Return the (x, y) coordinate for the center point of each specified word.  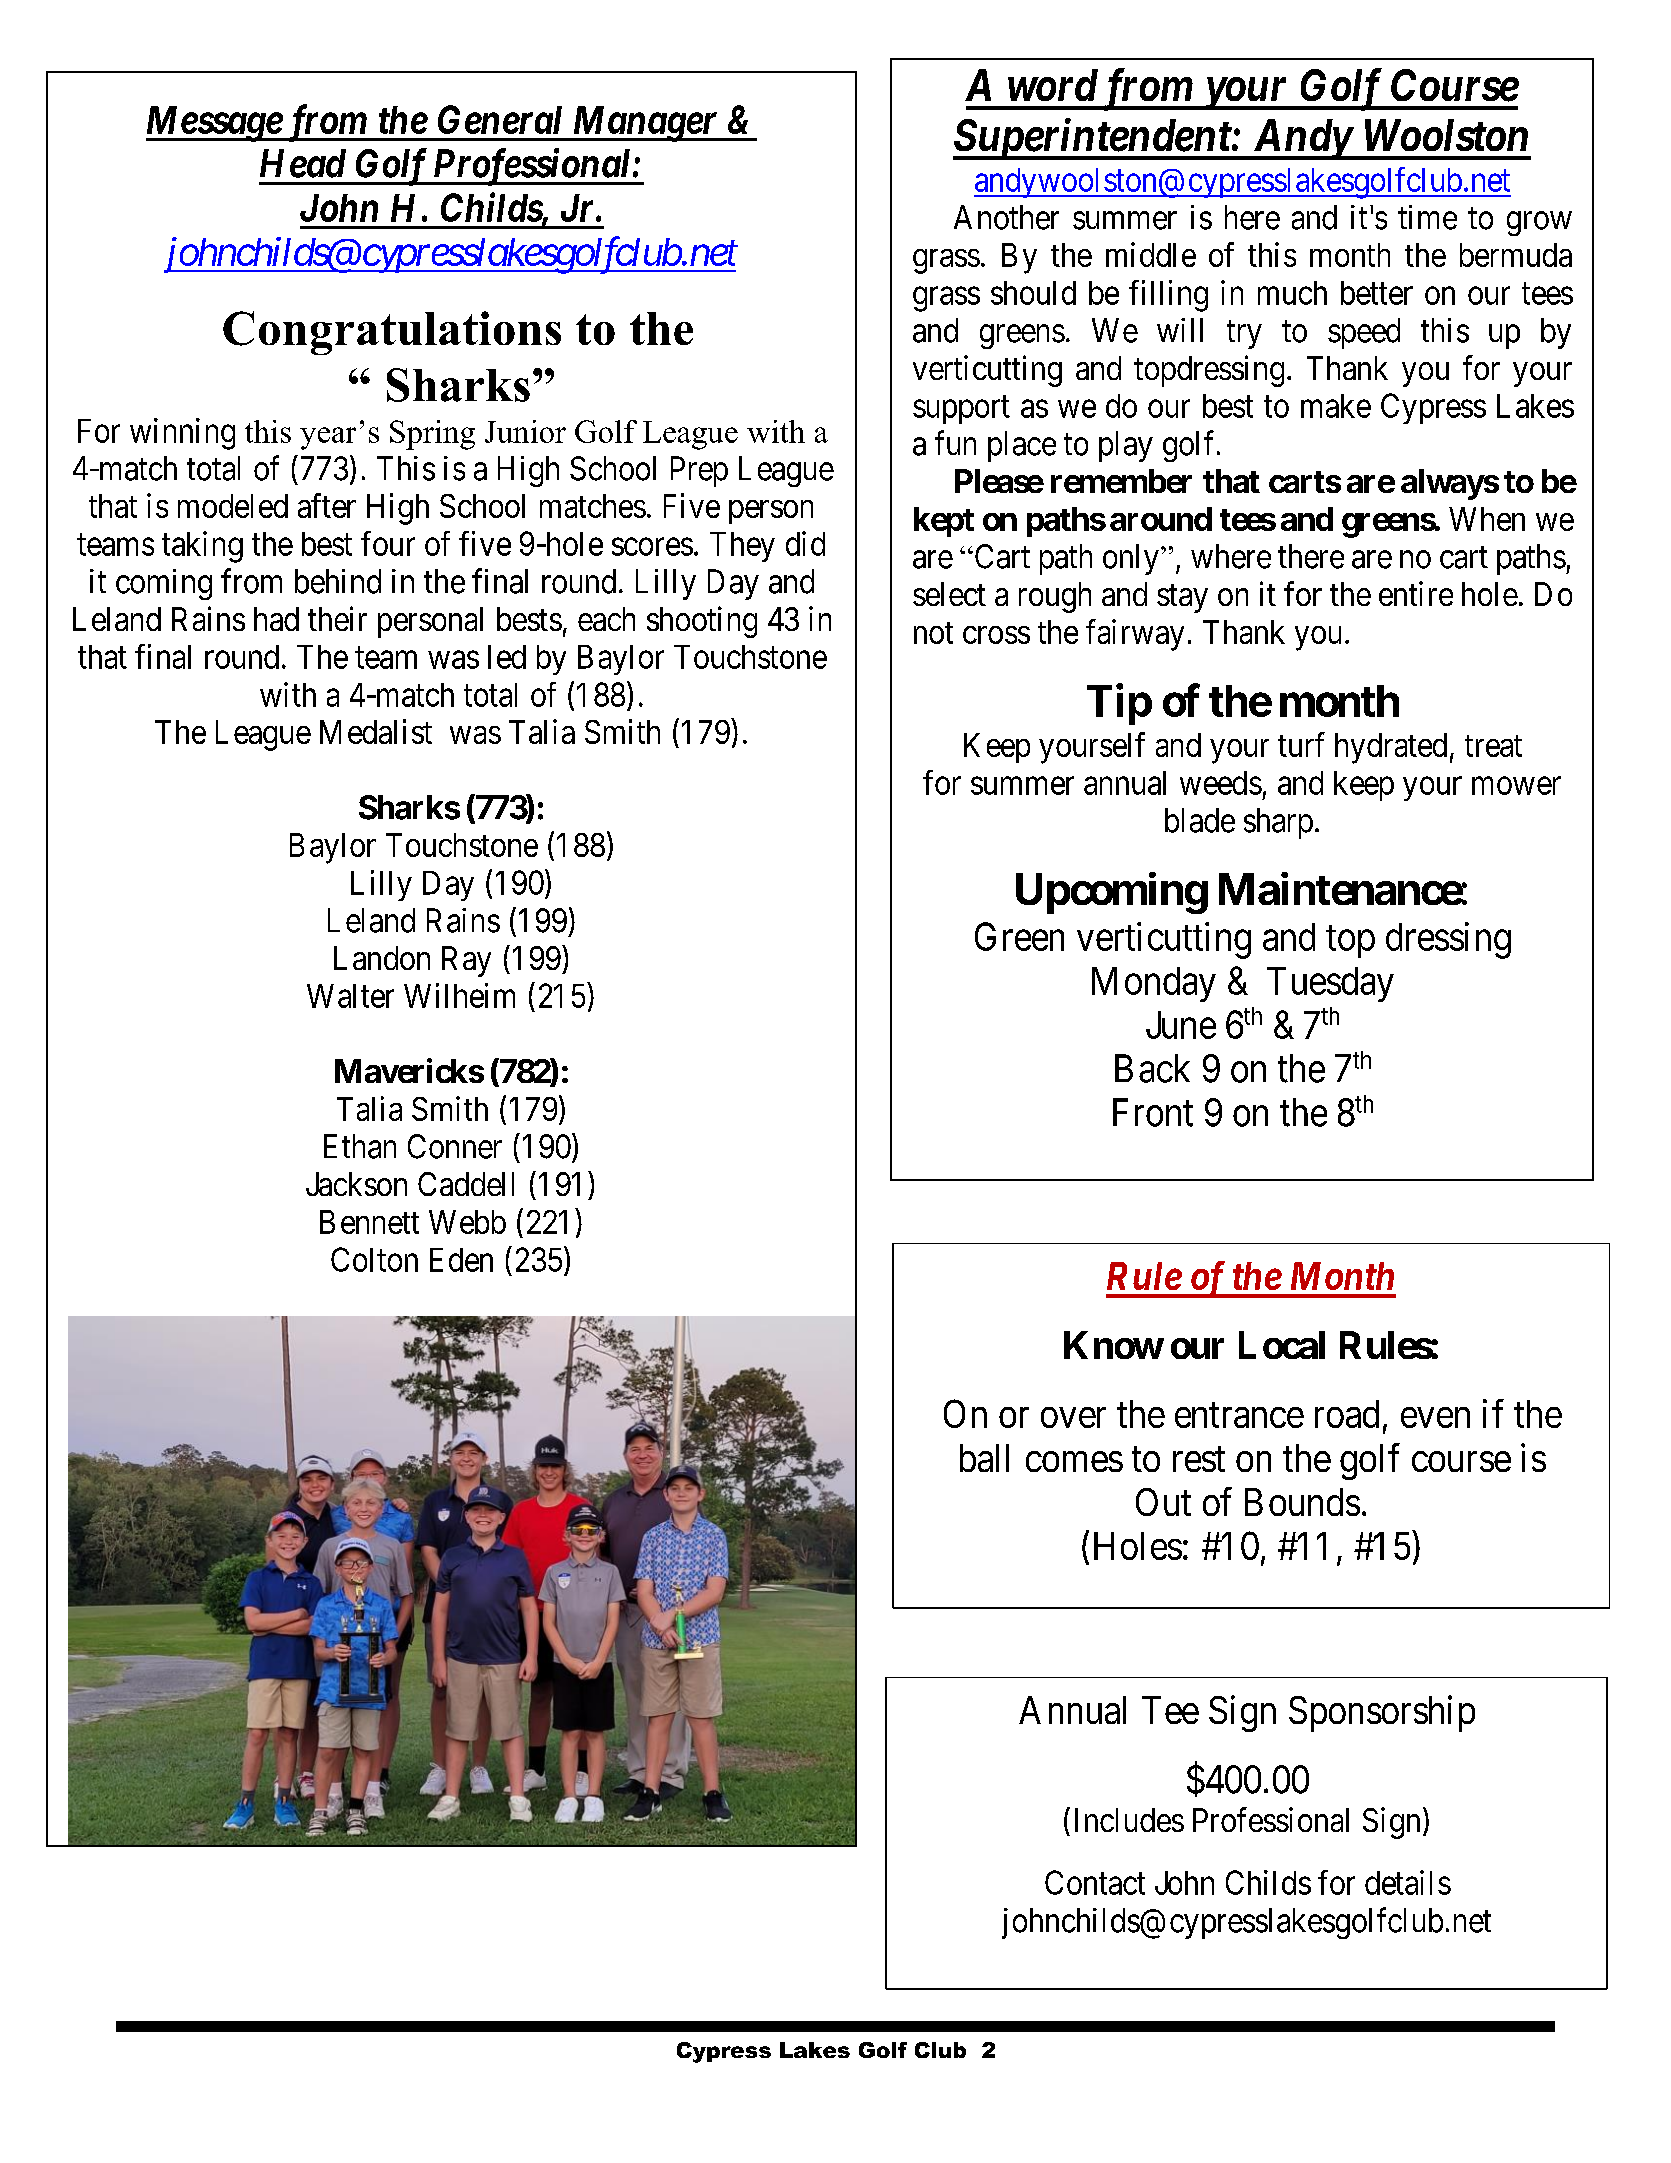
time (1427, 217)
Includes (1129, 1820)
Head (303, 163)
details (1408, 1882)
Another (1006, 217)
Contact (1095, 1882)
